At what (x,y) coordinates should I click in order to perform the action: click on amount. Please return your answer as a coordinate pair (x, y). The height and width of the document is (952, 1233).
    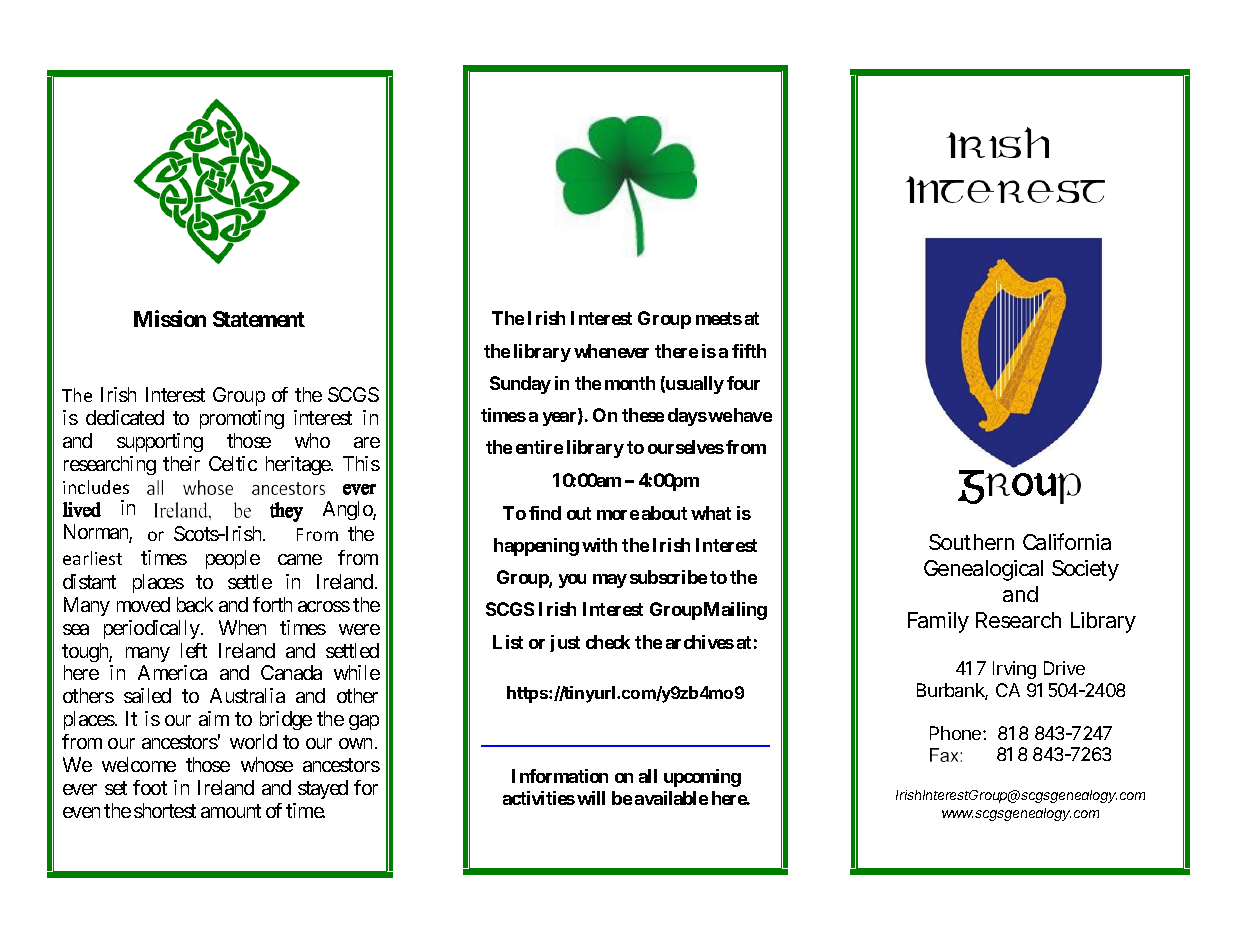
    Looking at the image, I should click on (231, 811).
